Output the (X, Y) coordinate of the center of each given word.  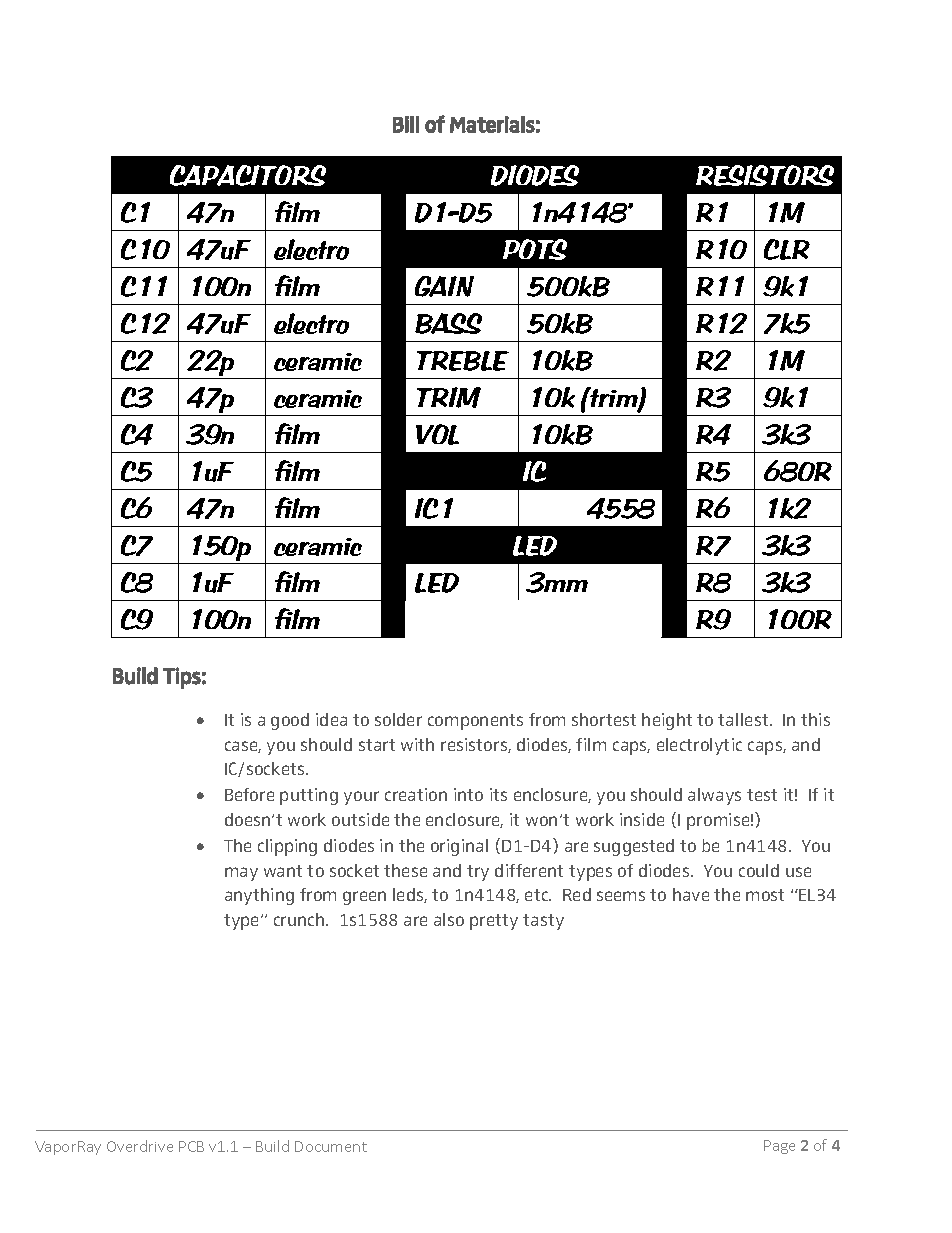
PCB (191, 1146)
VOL (437, 434)
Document (331, 1146)
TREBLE (463, 361)
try (478, 873)
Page (779, 1147)
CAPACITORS (248, 175)
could (759, 870)
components (475, 722)
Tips (182, 678)
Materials (492, 124)
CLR (787, 249)
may (241, 874)
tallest (744, 719)
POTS (535, 249)
